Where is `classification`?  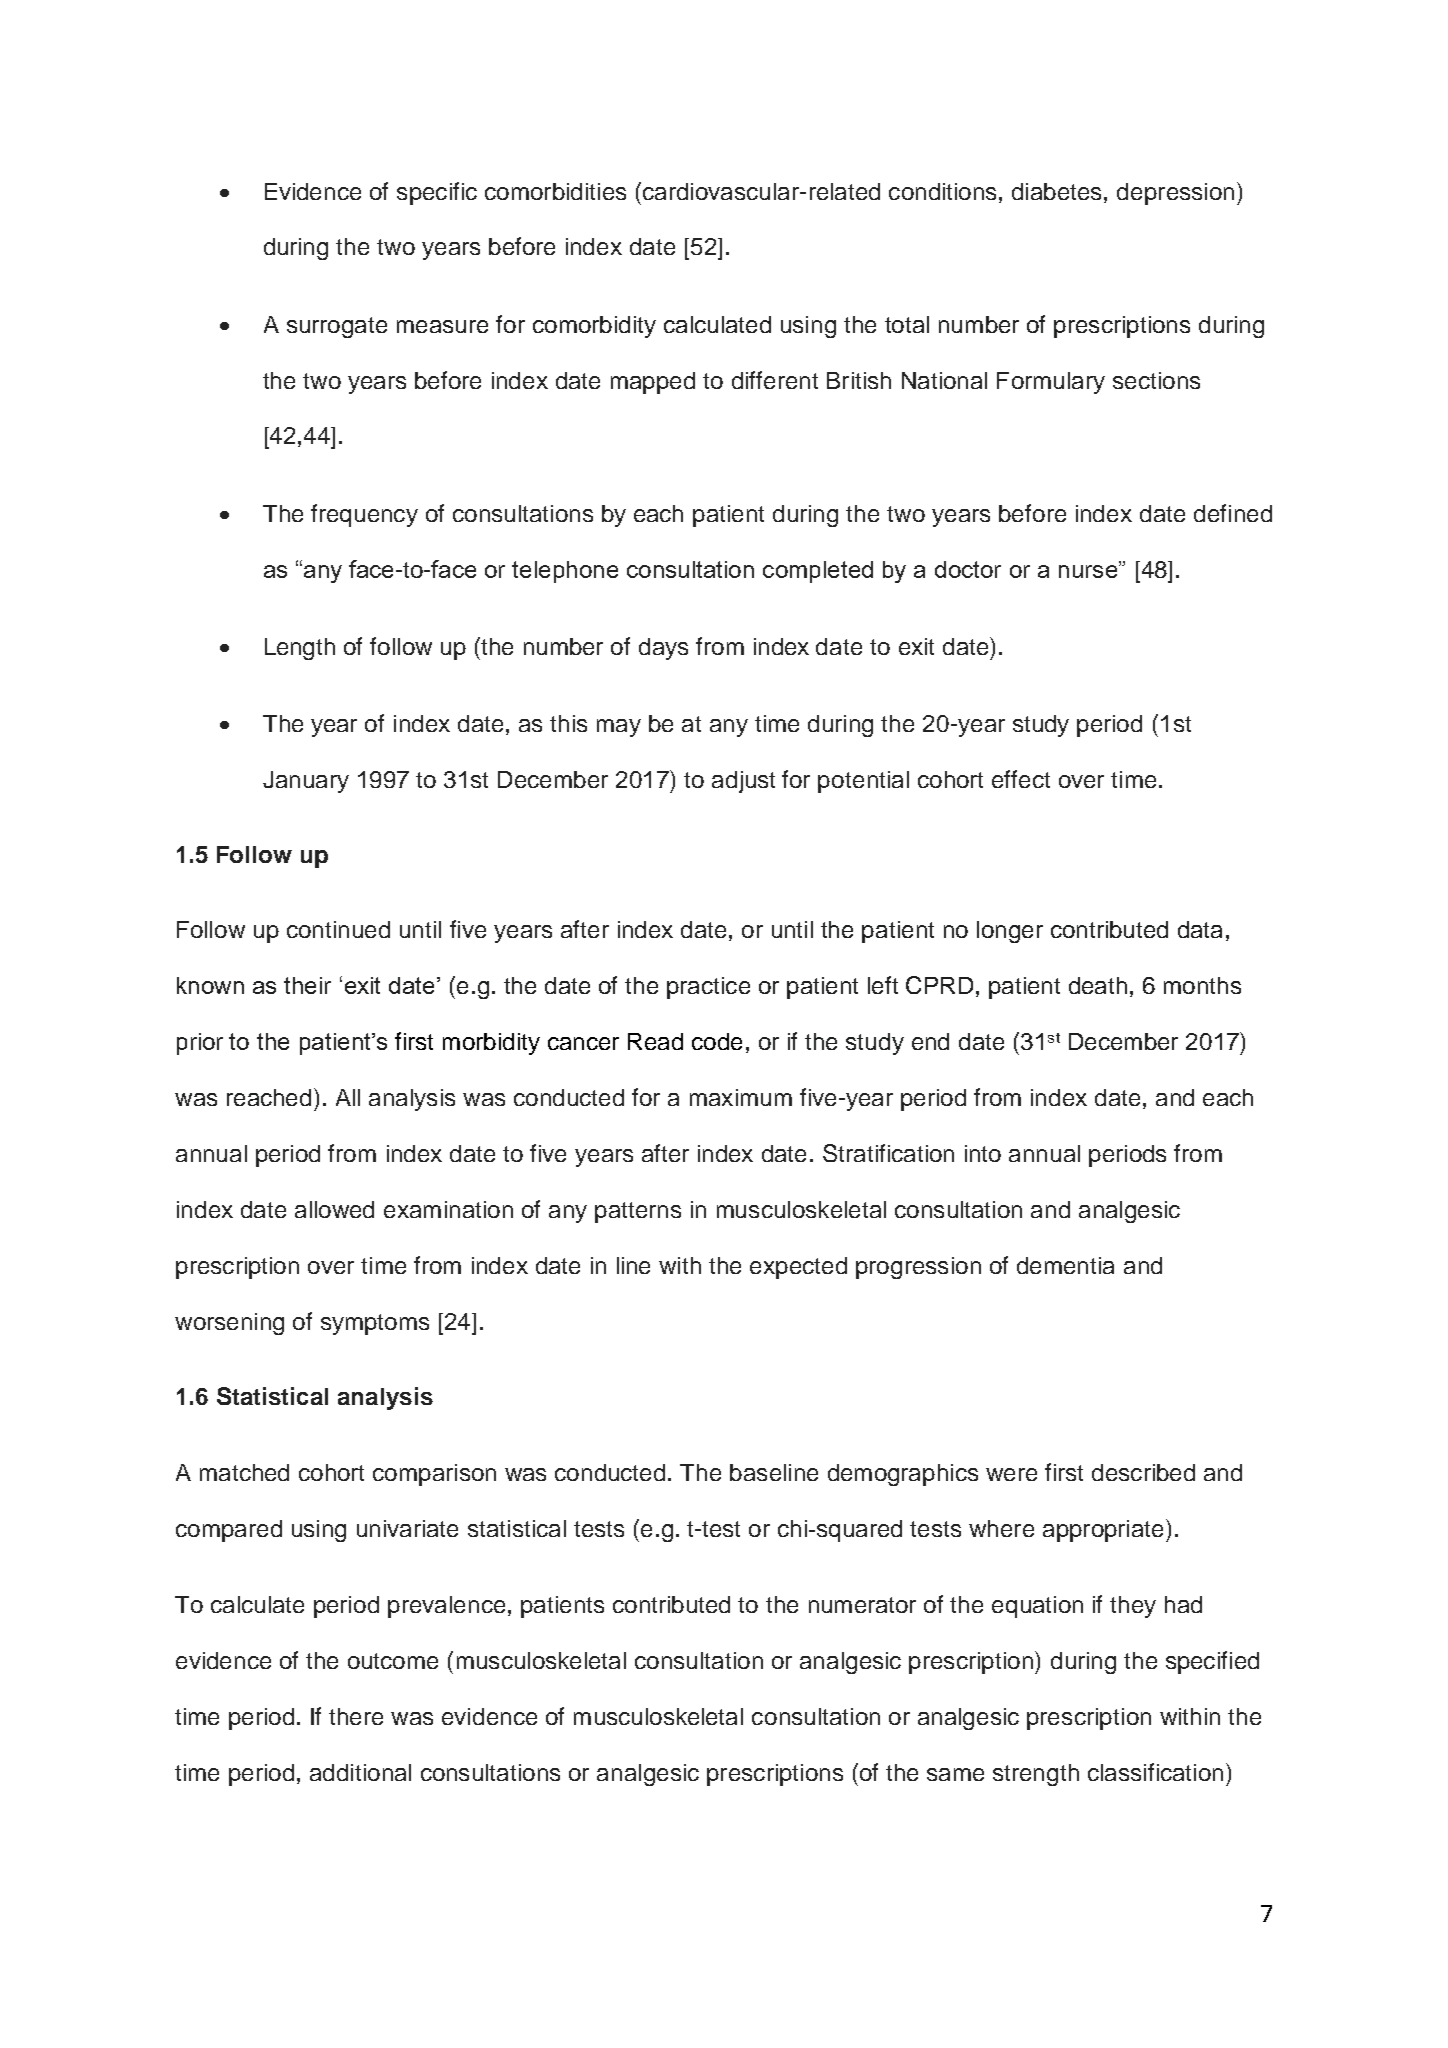 classification is located at coordinates (1155, 1772).
